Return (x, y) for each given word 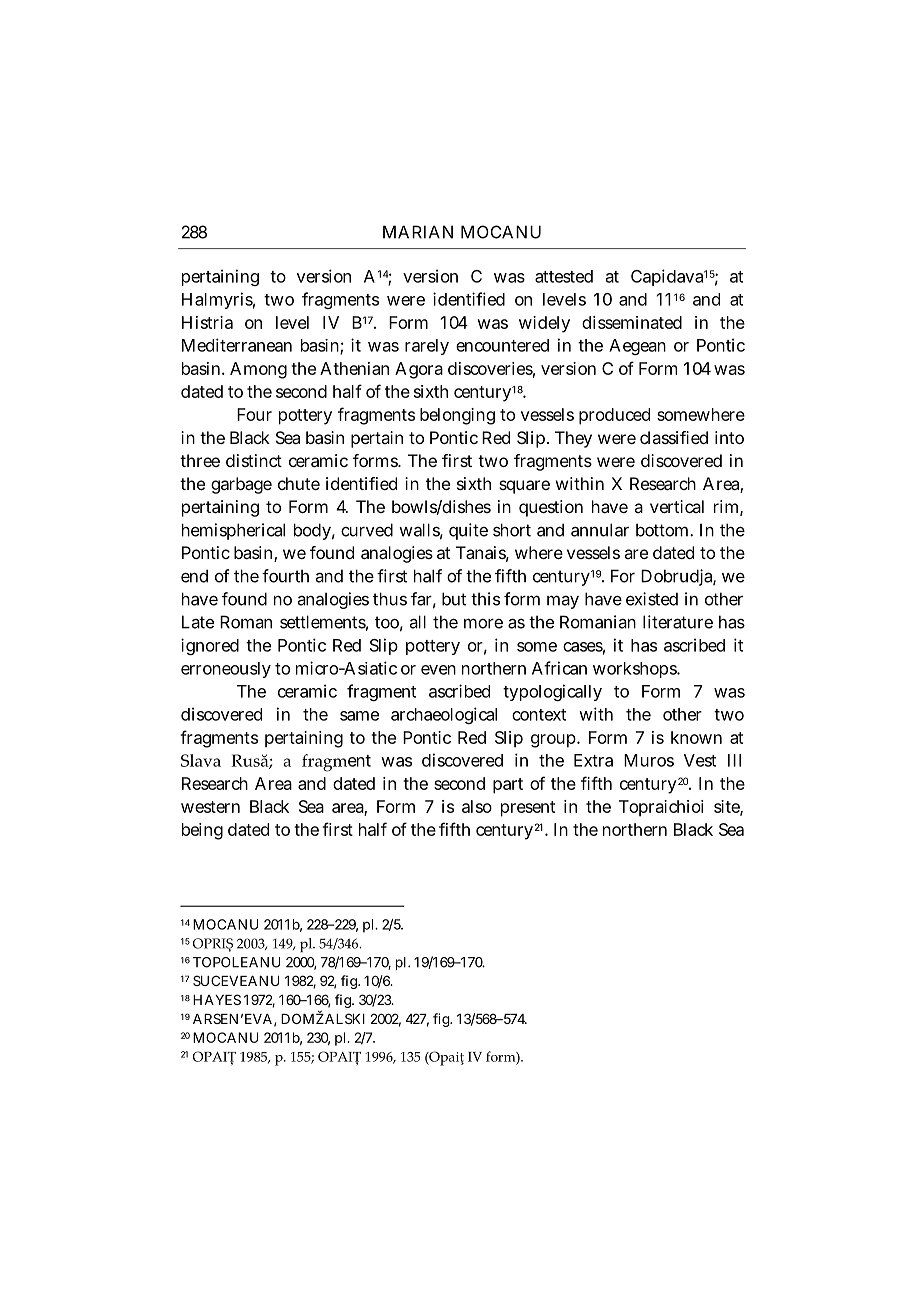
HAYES (217, 999)
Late (198, 622)
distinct (254, 460)
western (210, 807)
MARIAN (418, 232)
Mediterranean (237, 345)
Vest (700, 760)
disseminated (632, 322)
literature (678, 622)
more (483, 623)
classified (674, 437)
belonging (457, 416)
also (477, 806)
